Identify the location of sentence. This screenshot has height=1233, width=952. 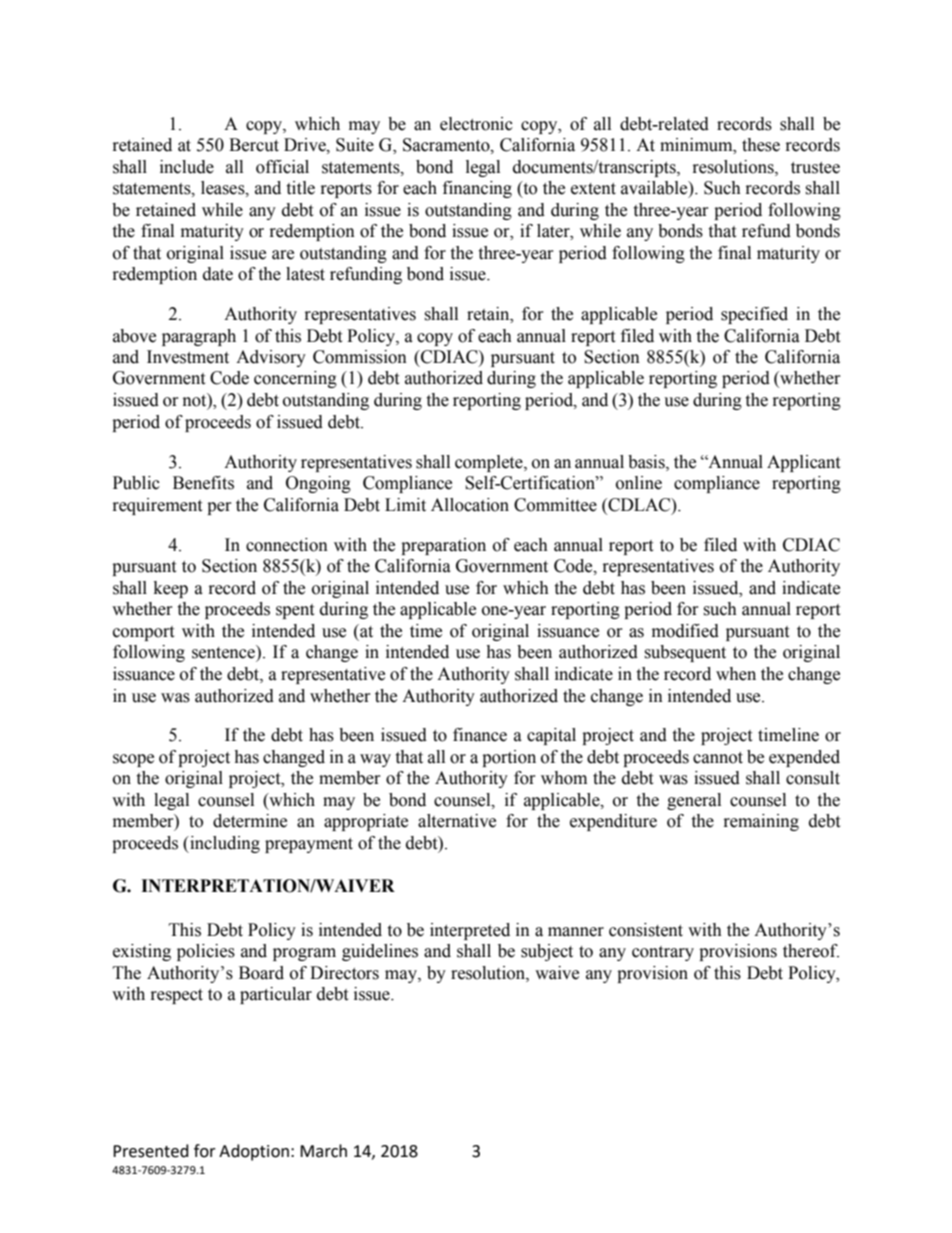
(224, 652).
